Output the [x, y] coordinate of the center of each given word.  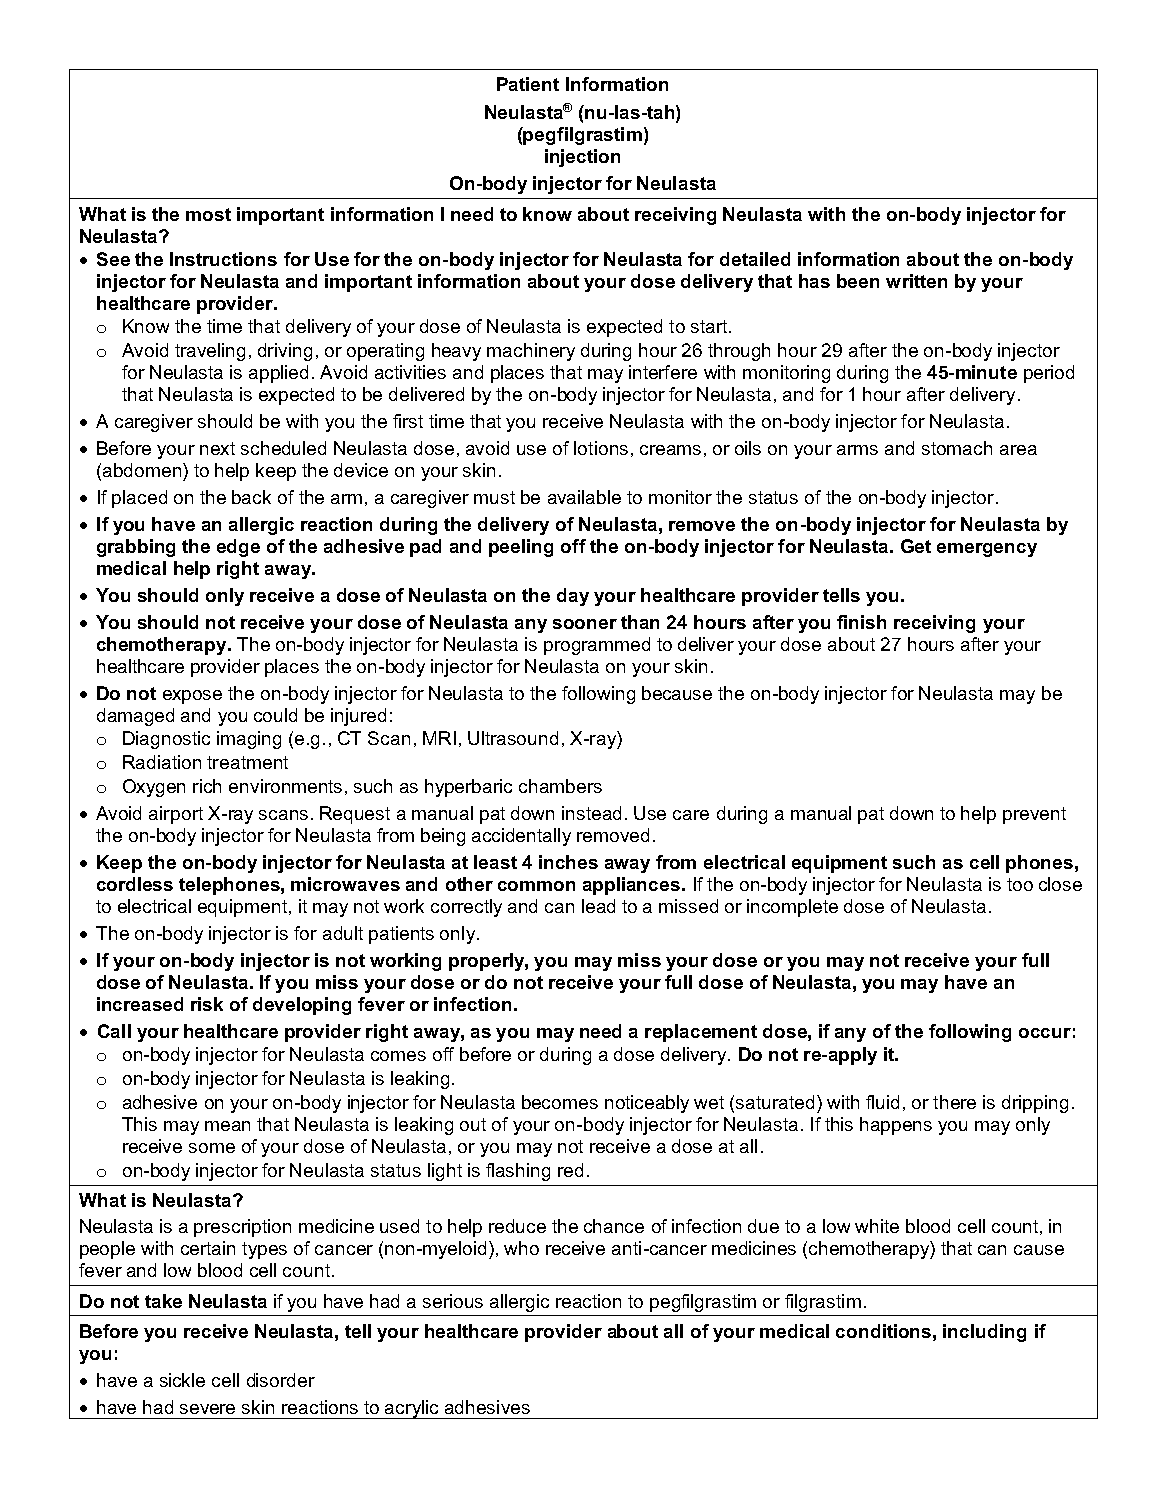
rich [207, 786]
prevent [1034, 815]
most [208, 214]
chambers [560, 786]
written [916, 281]
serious [453, 1301]
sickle [182, 1380]
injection [582, 158]
